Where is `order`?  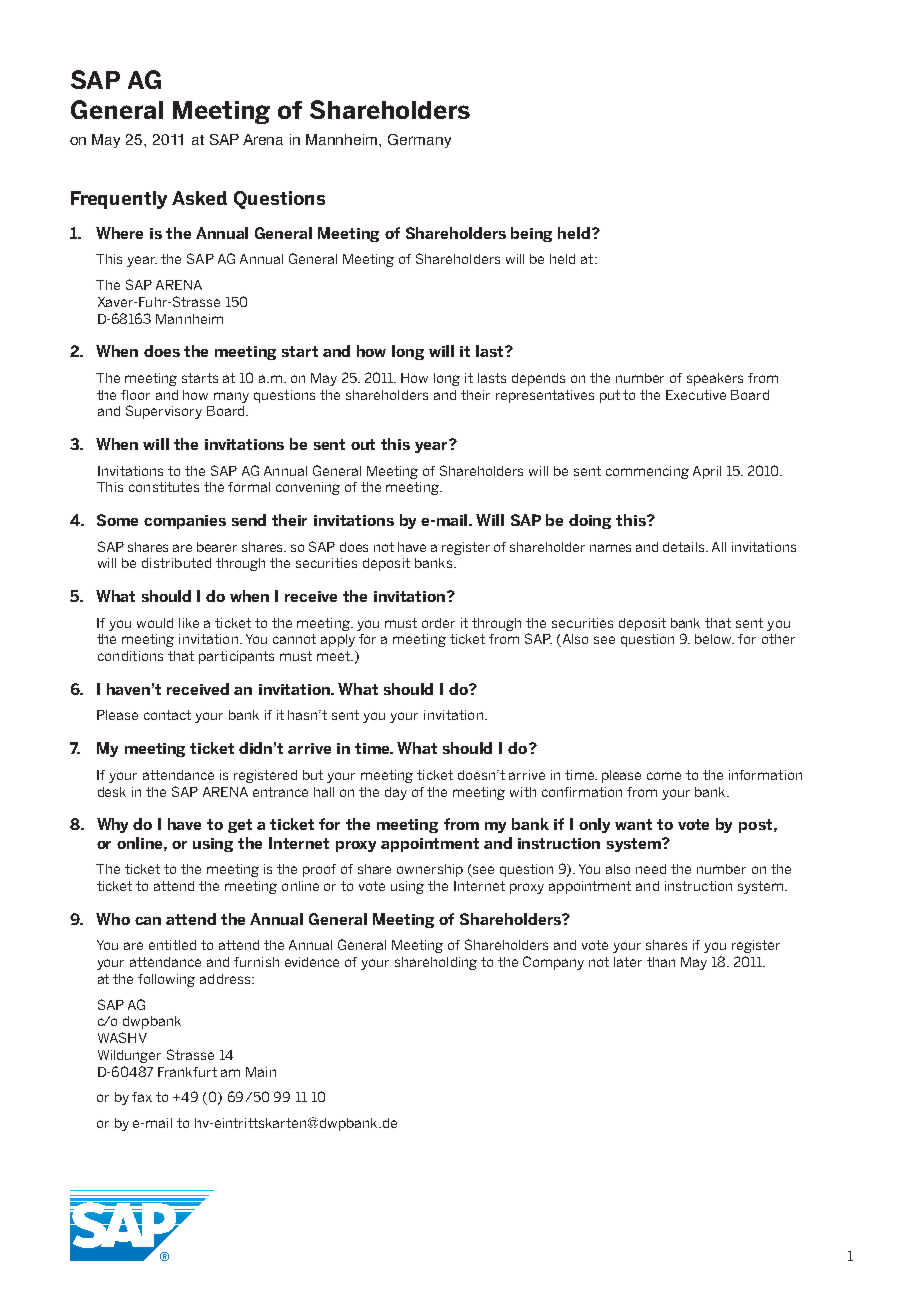
order is located at coordinates (438, 623).
